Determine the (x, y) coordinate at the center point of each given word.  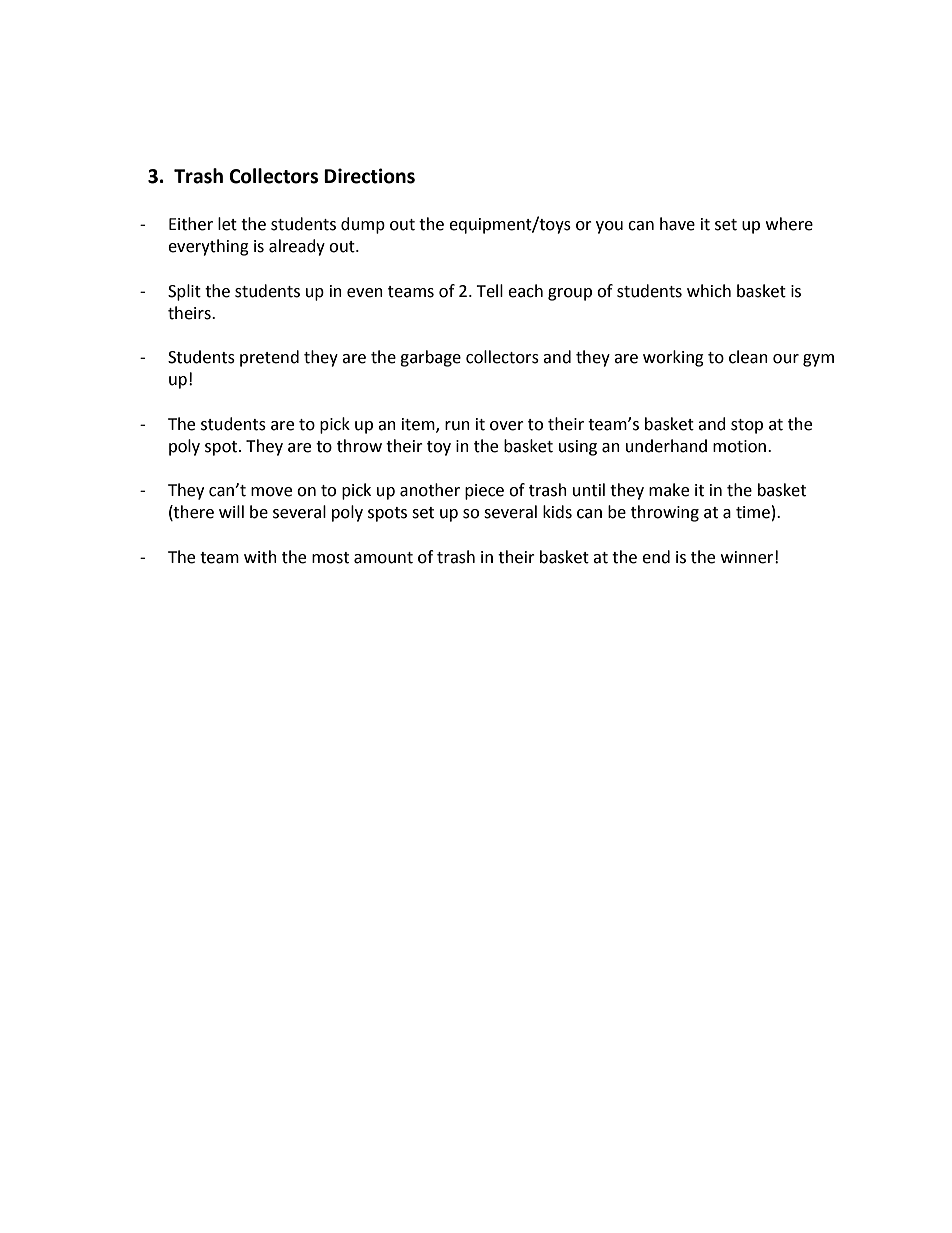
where (789, 224)
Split (184, 292)
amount (383, 558)
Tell (489, 291)
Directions (369, 176)
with (260, 557)
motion (741, 446)
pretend (269, 358)
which (709, 291)
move (271, 492)
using (578, 448)
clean (748, 357)
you (609, 227)
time (753, 512)
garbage (430, 358)
